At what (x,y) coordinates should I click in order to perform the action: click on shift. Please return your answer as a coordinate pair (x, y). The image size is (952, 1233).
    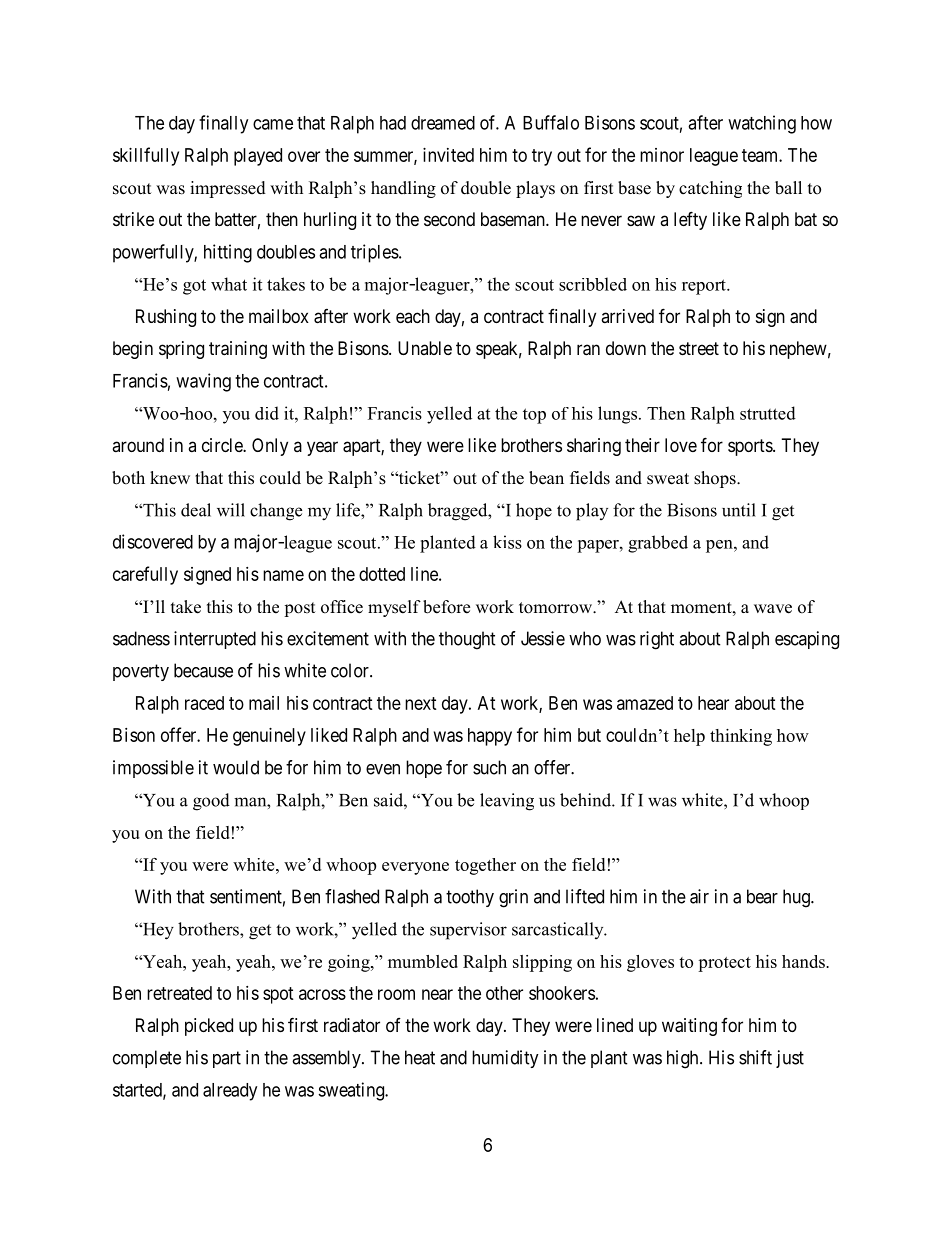
    Looking at the image, I should click on (755, 1057).
